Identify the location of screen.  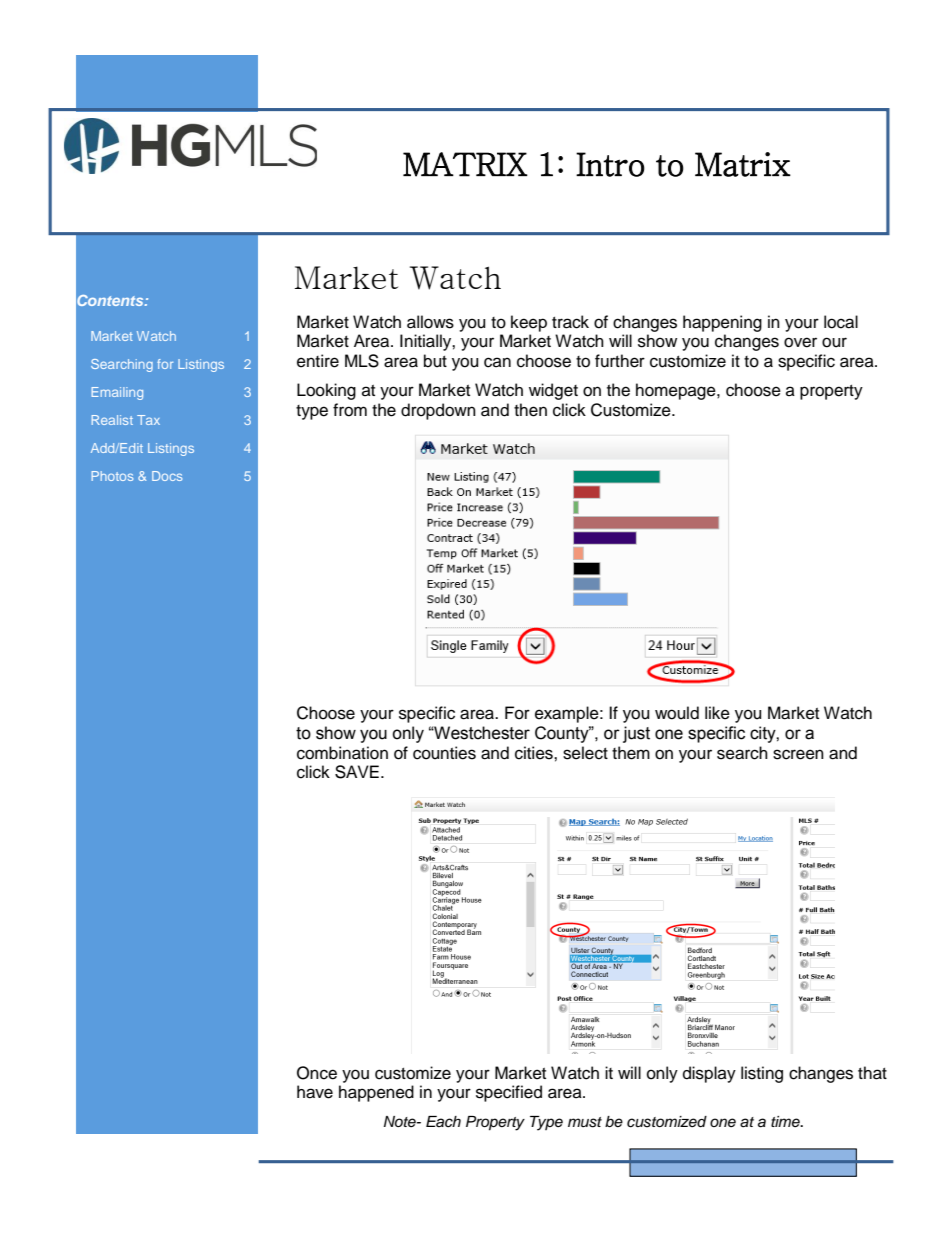
(798, 754).
